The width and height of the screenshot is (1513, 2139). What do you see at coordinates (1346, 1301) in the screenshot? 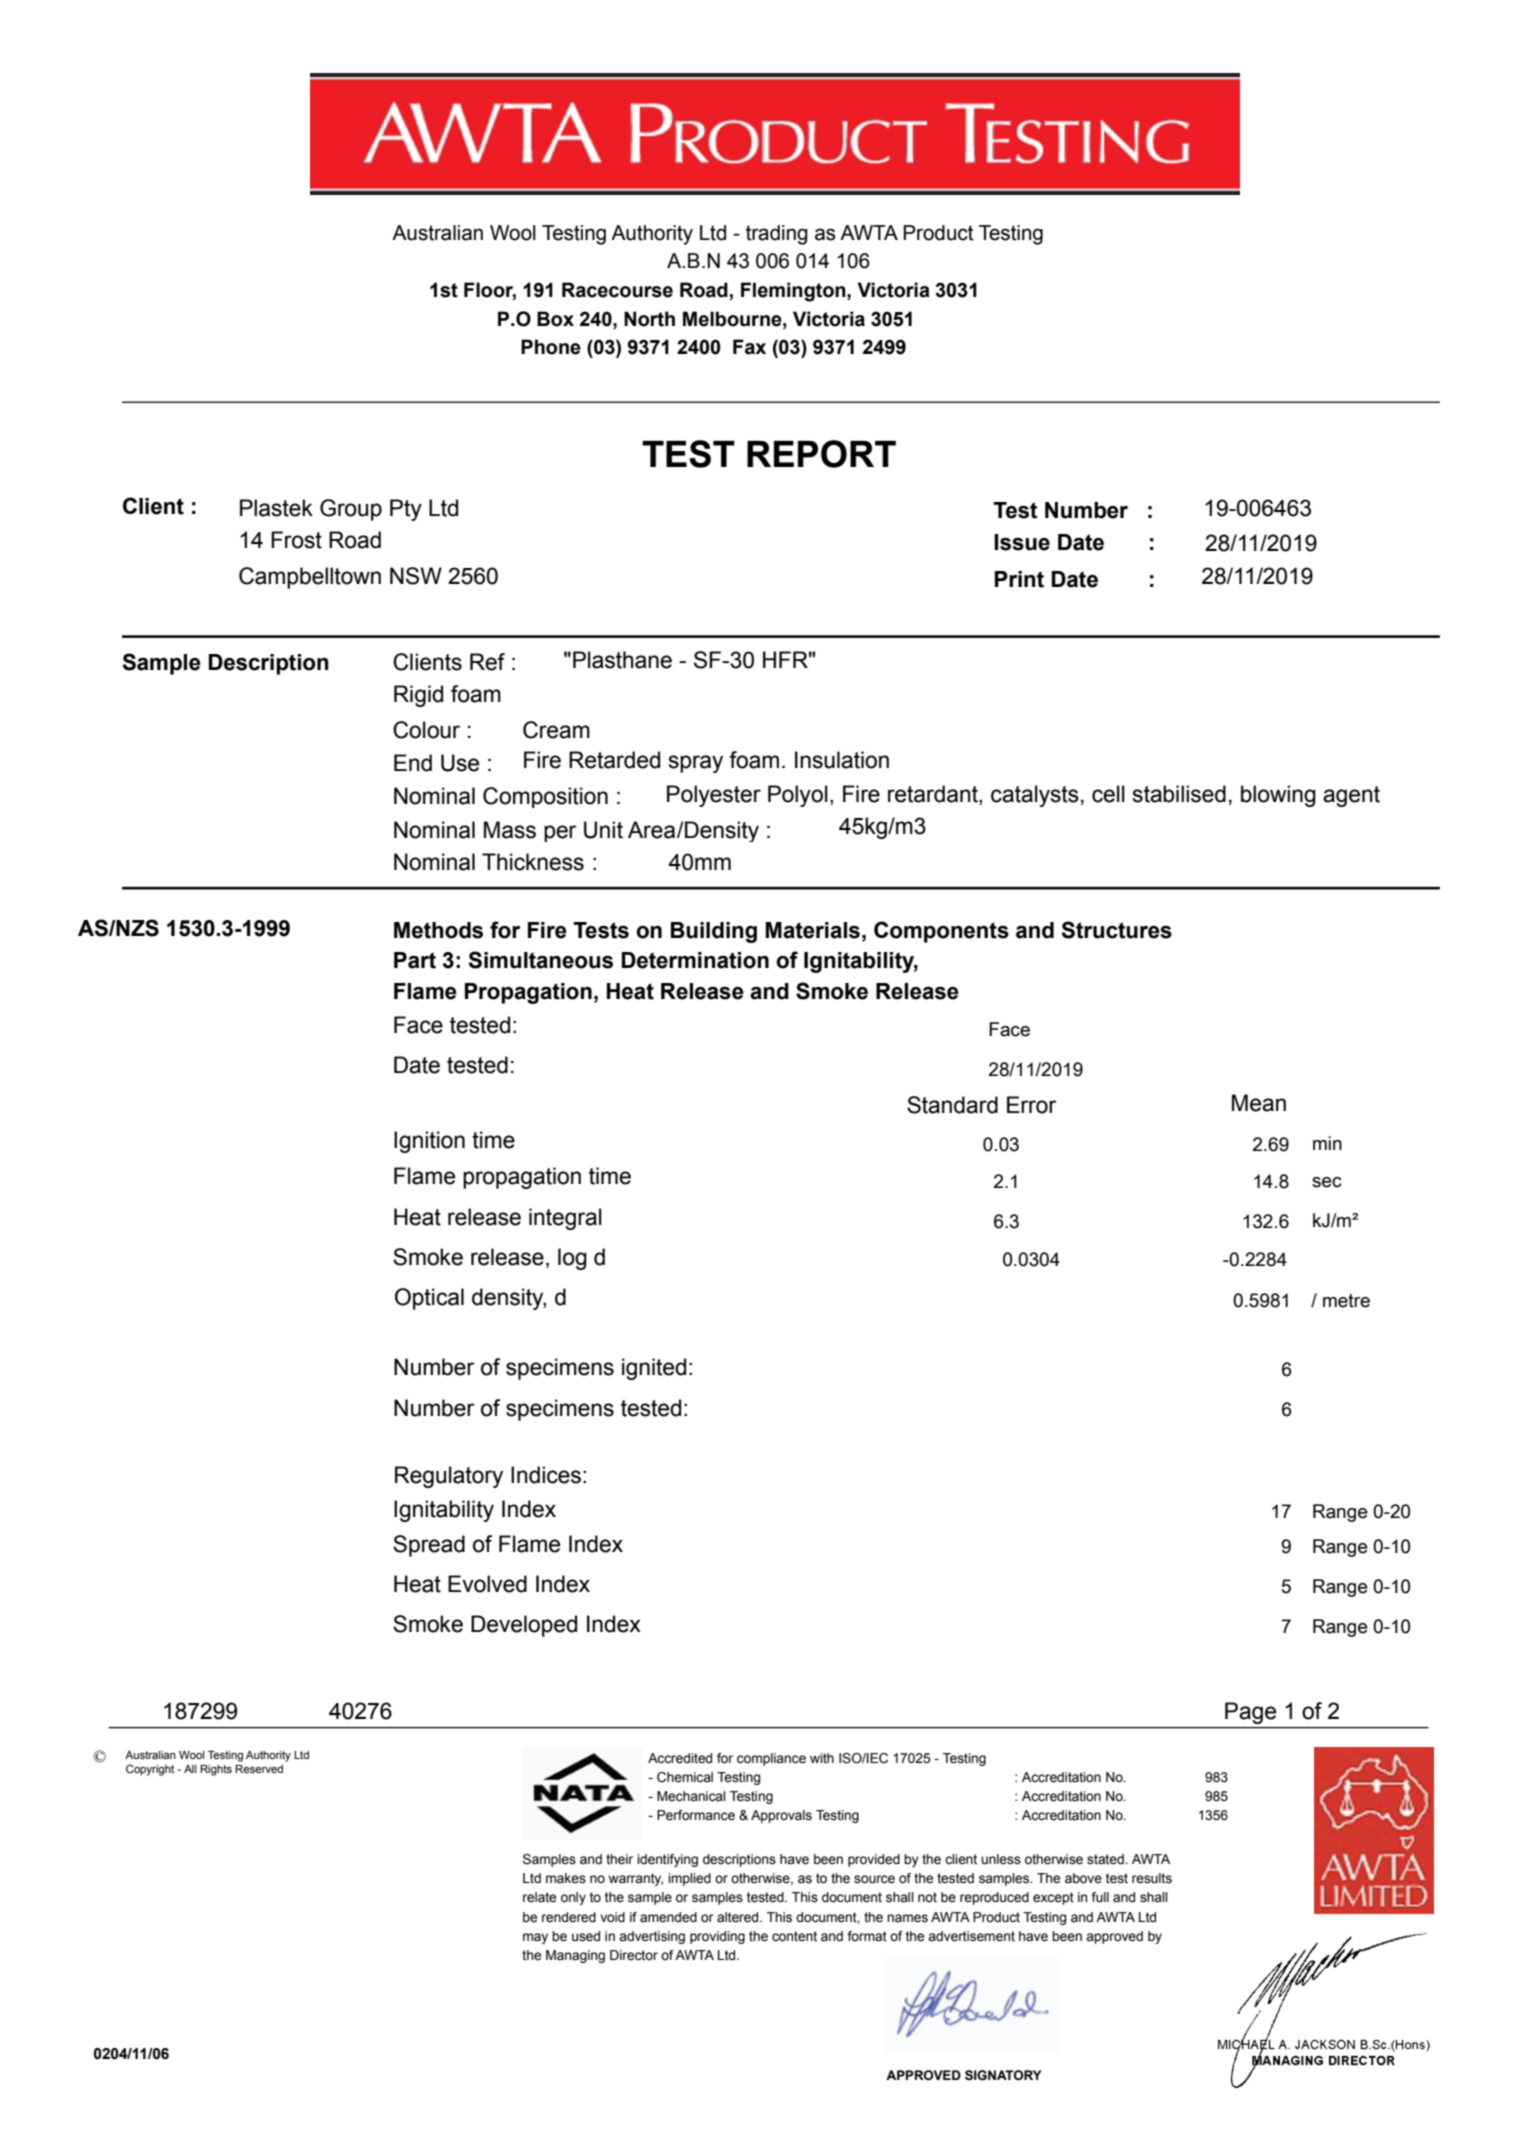
I see `metre` at bounding box center [1346, 1301].
